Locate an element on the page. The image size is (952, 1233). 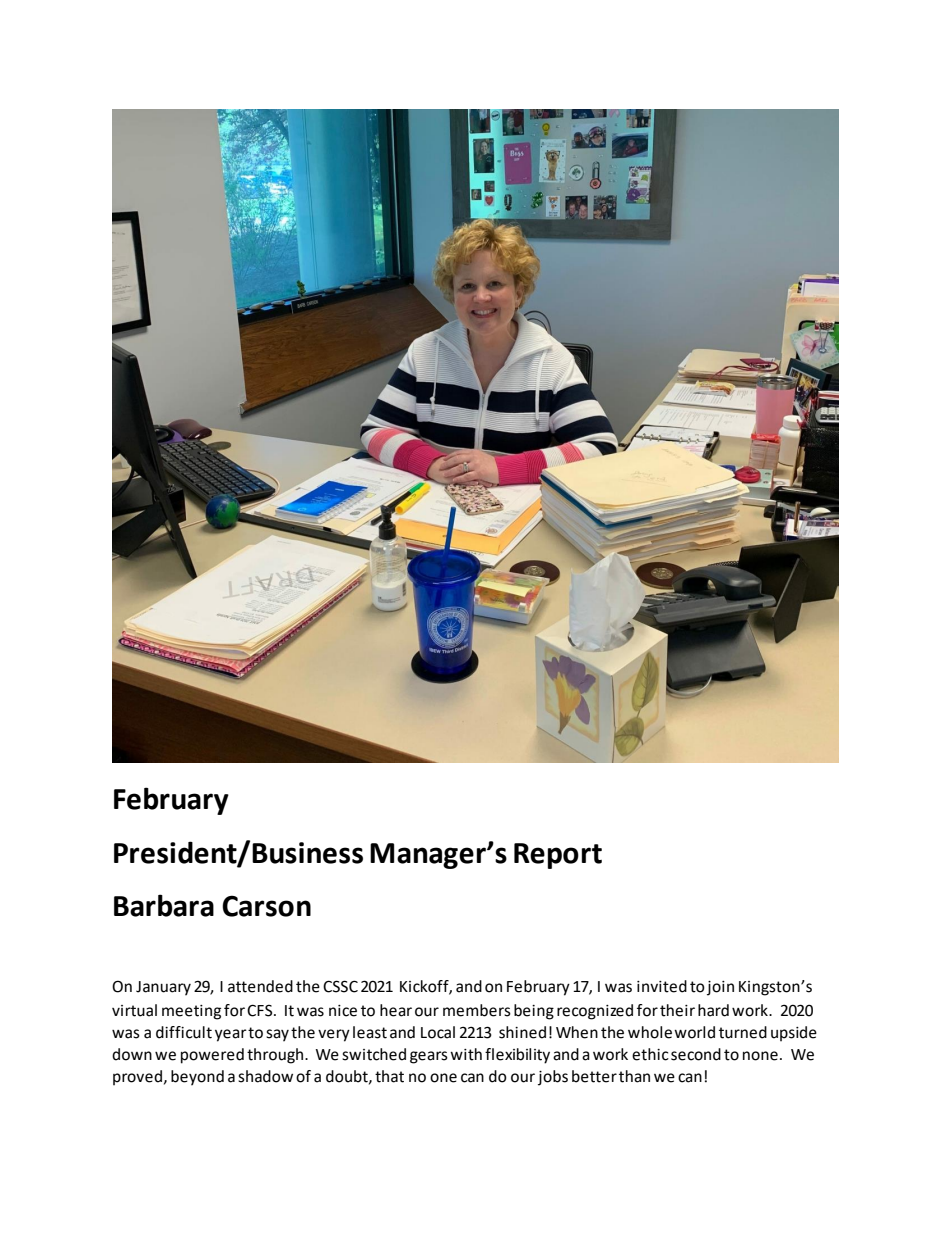
invited is located at coordinates (662, 986).
